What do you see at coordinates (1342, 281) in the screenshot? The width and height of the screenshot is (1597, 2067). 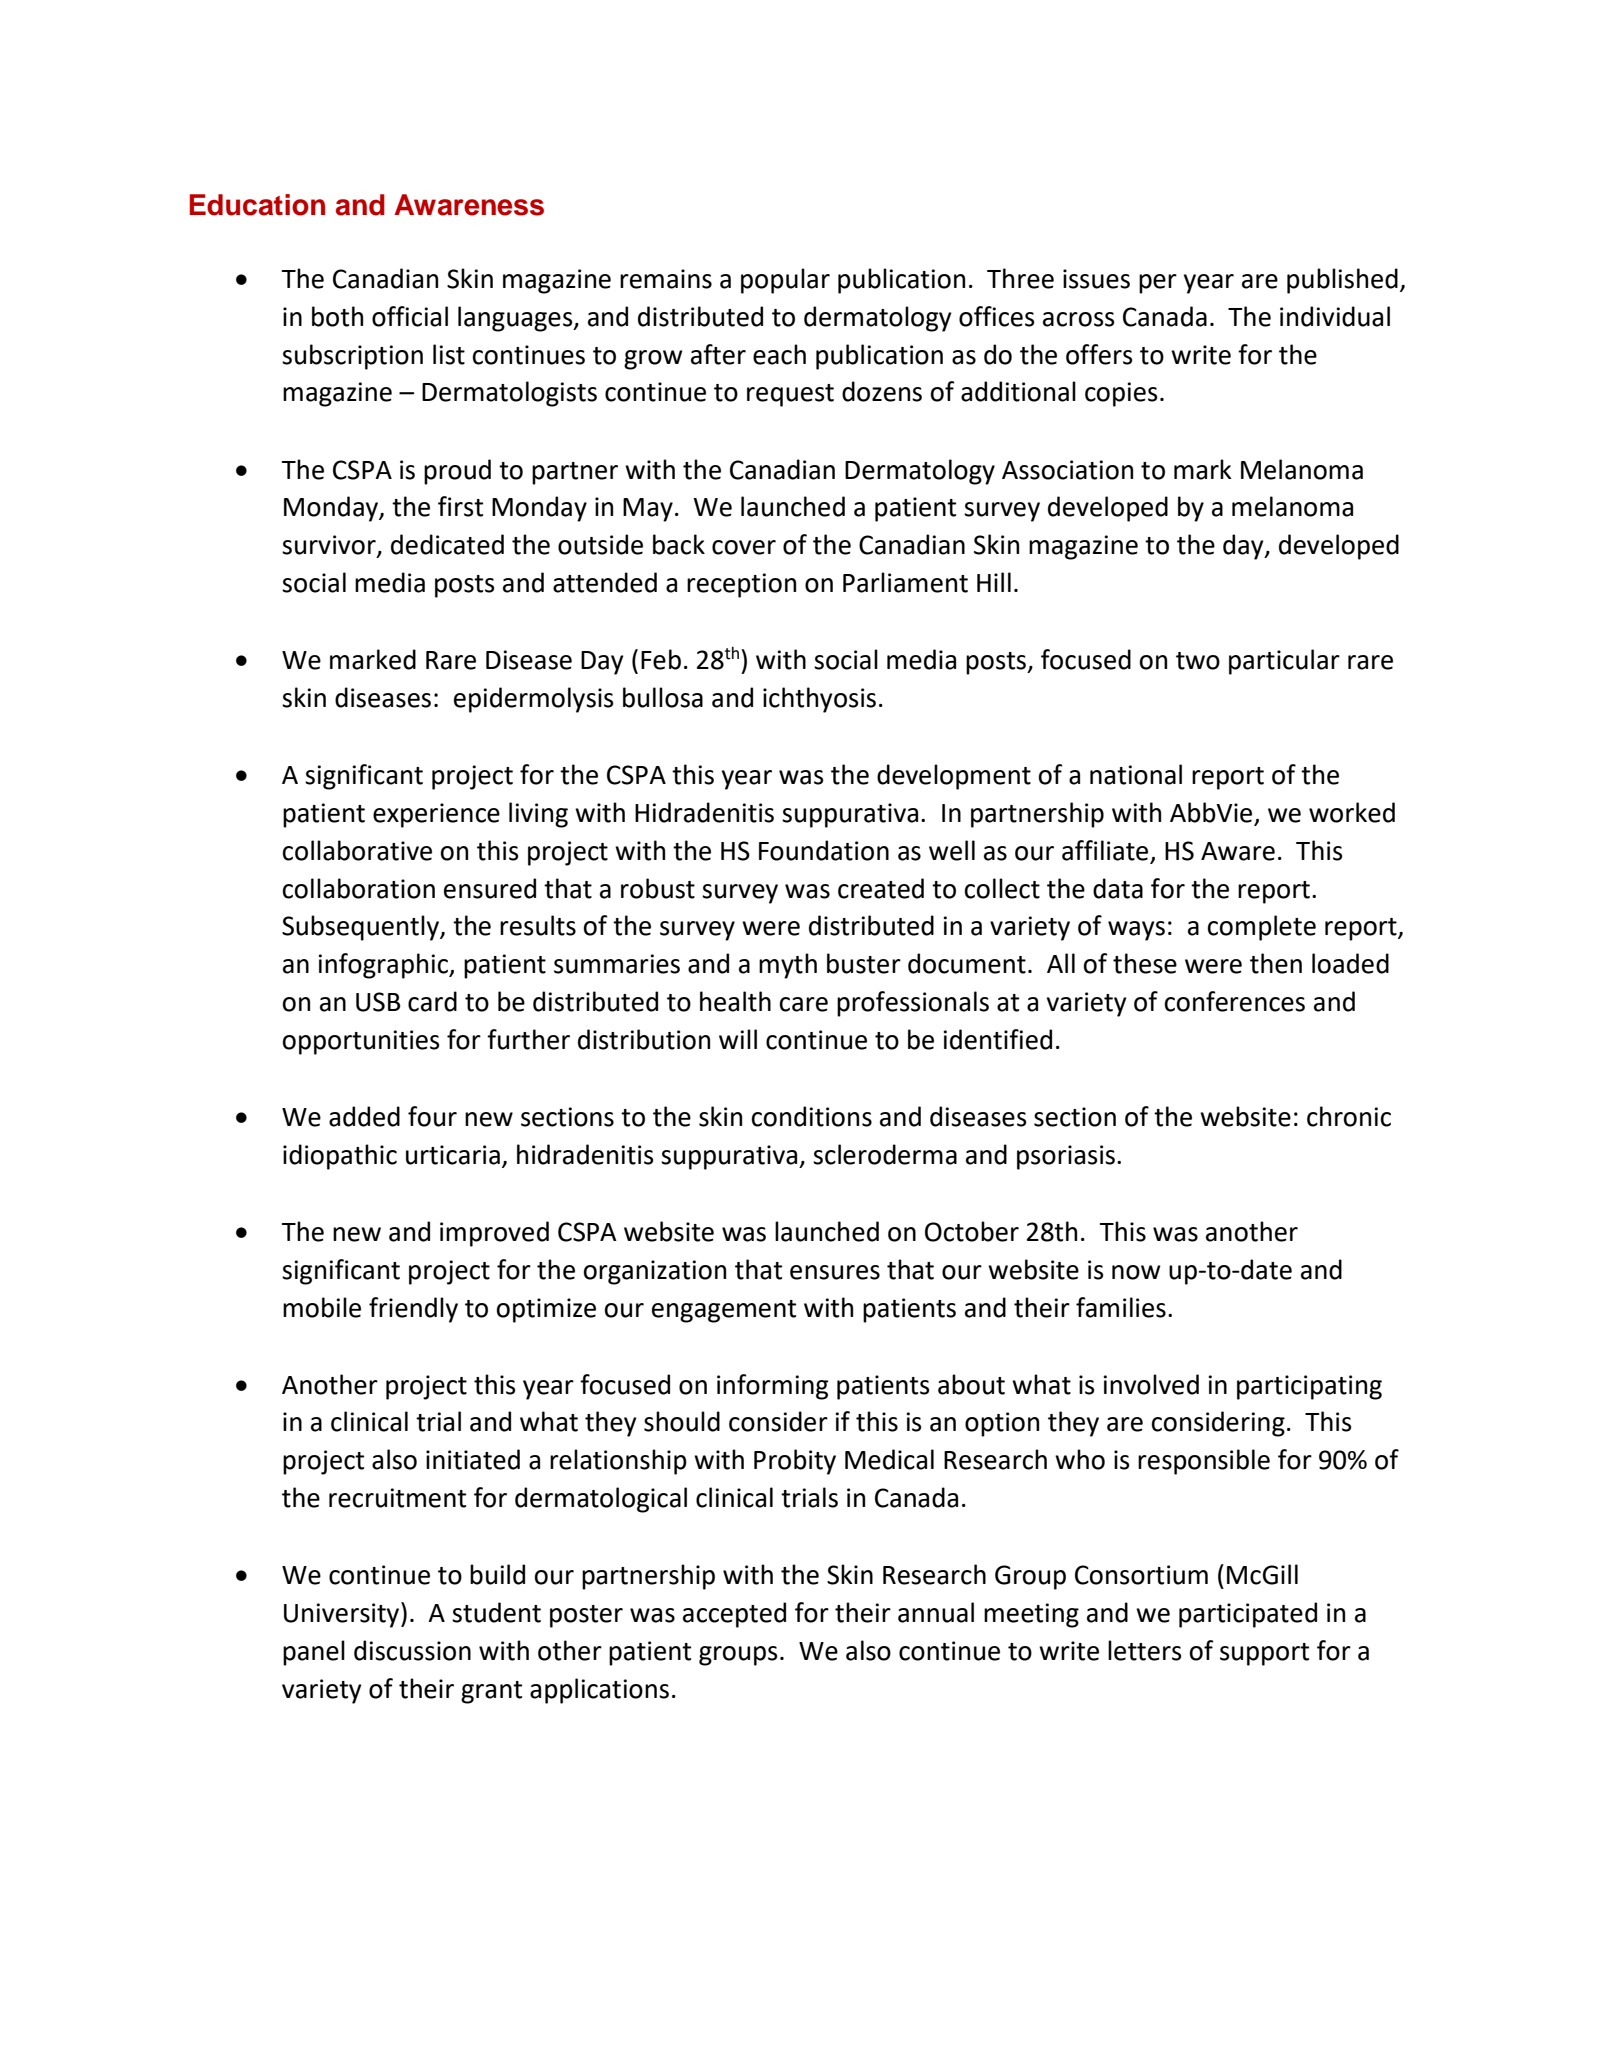 I see `published` at bounding box center [1342, 281].
